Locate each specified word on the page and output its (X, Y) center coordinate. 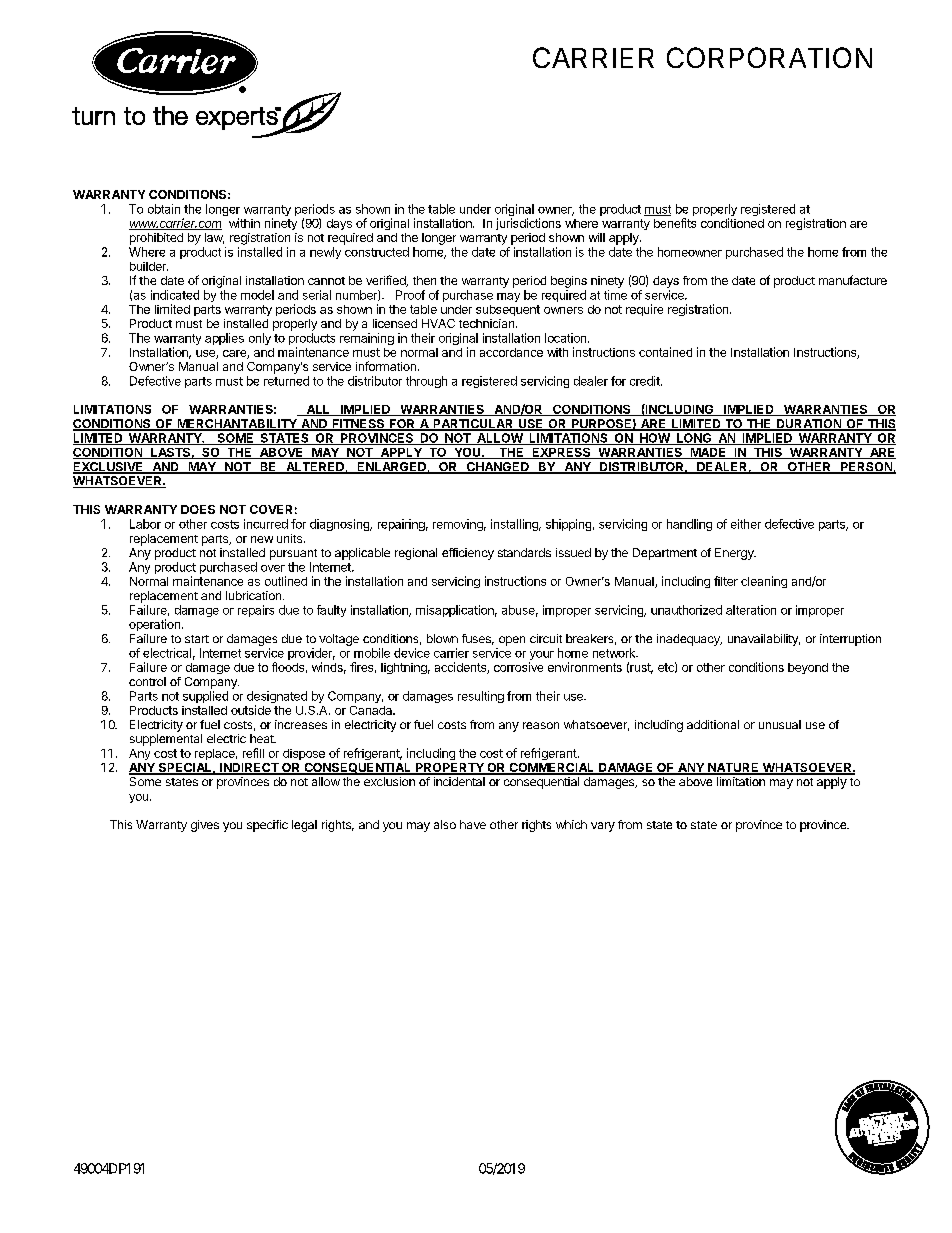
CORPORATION (769, 57)
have (473, 824)
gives (205, 826)
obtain (164, 209)
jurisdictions (528, 224)
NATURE (733, 769)
